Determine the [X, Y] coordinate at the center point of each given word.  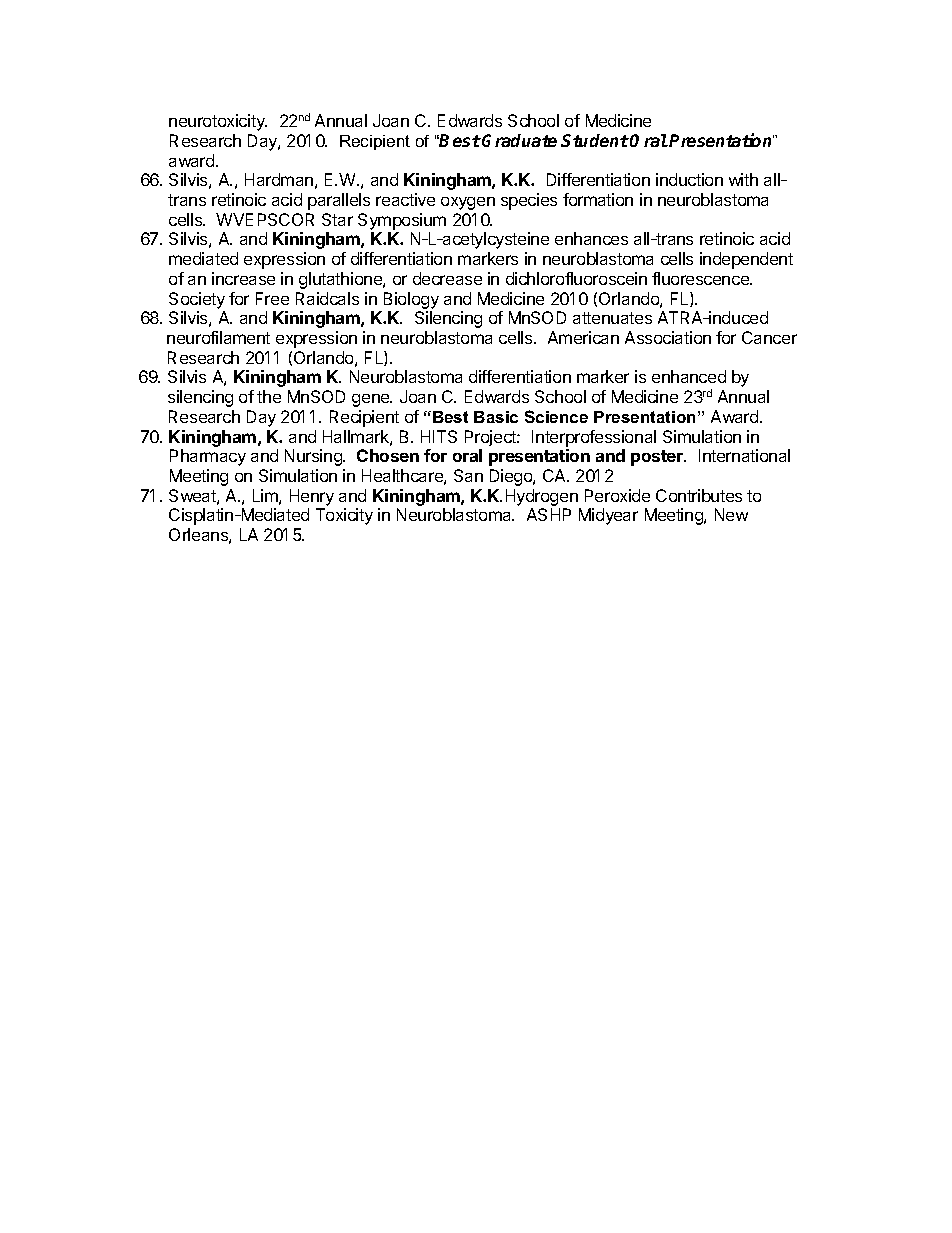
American [583, 337]
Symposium [402, 223]
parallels [339, 201]
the [269, 396]
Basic [496, 417]
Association [668, 337]
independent [746, 260]
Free [272, 298]
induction [689, 179]
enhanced [689, 376]
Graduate [519, 140]
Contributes [699, 495]
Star [337, 219]
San [468, 475]
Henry [312, 497]
